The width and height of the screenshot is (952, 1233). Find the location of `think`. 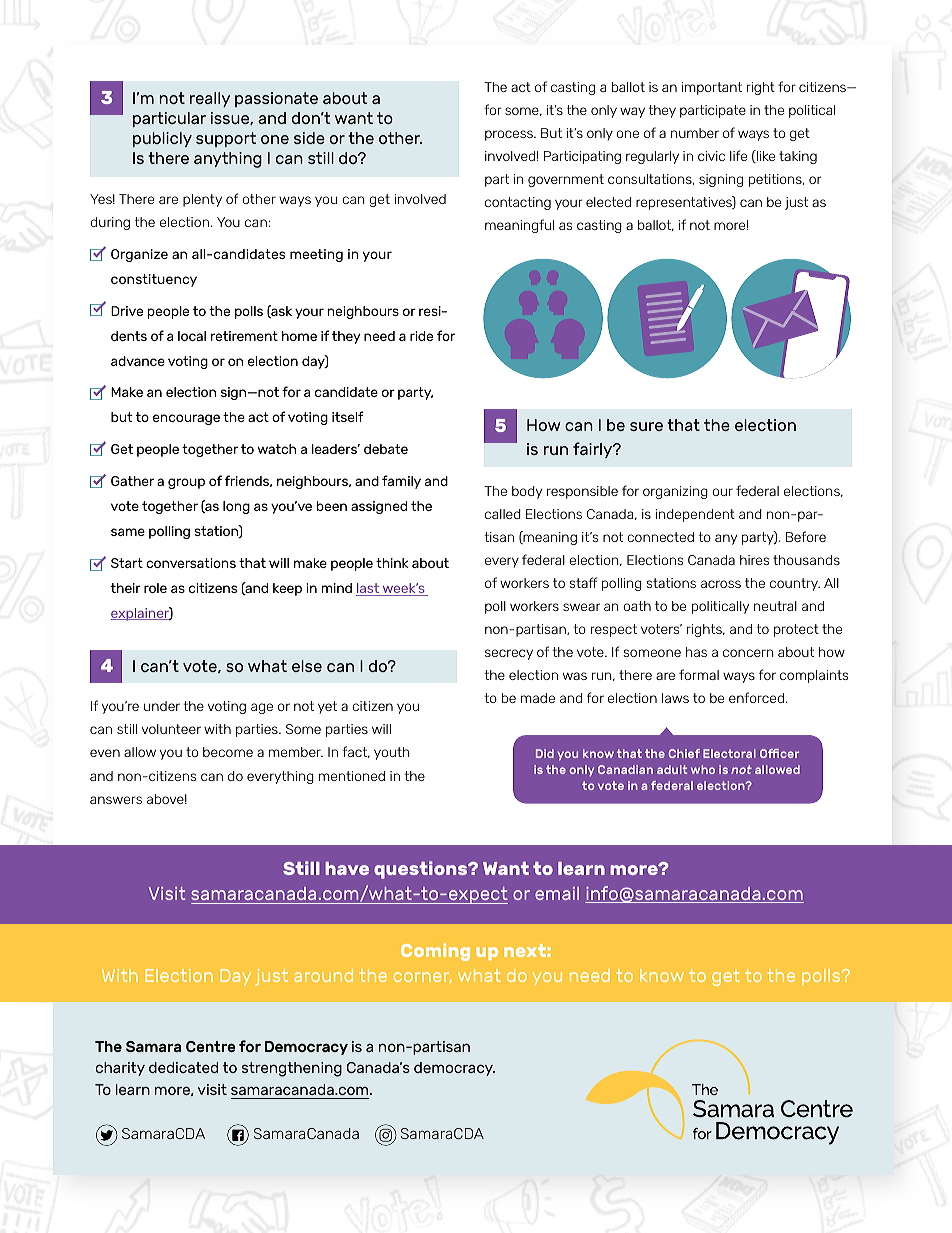

think is located at coordinates (392, 563).
